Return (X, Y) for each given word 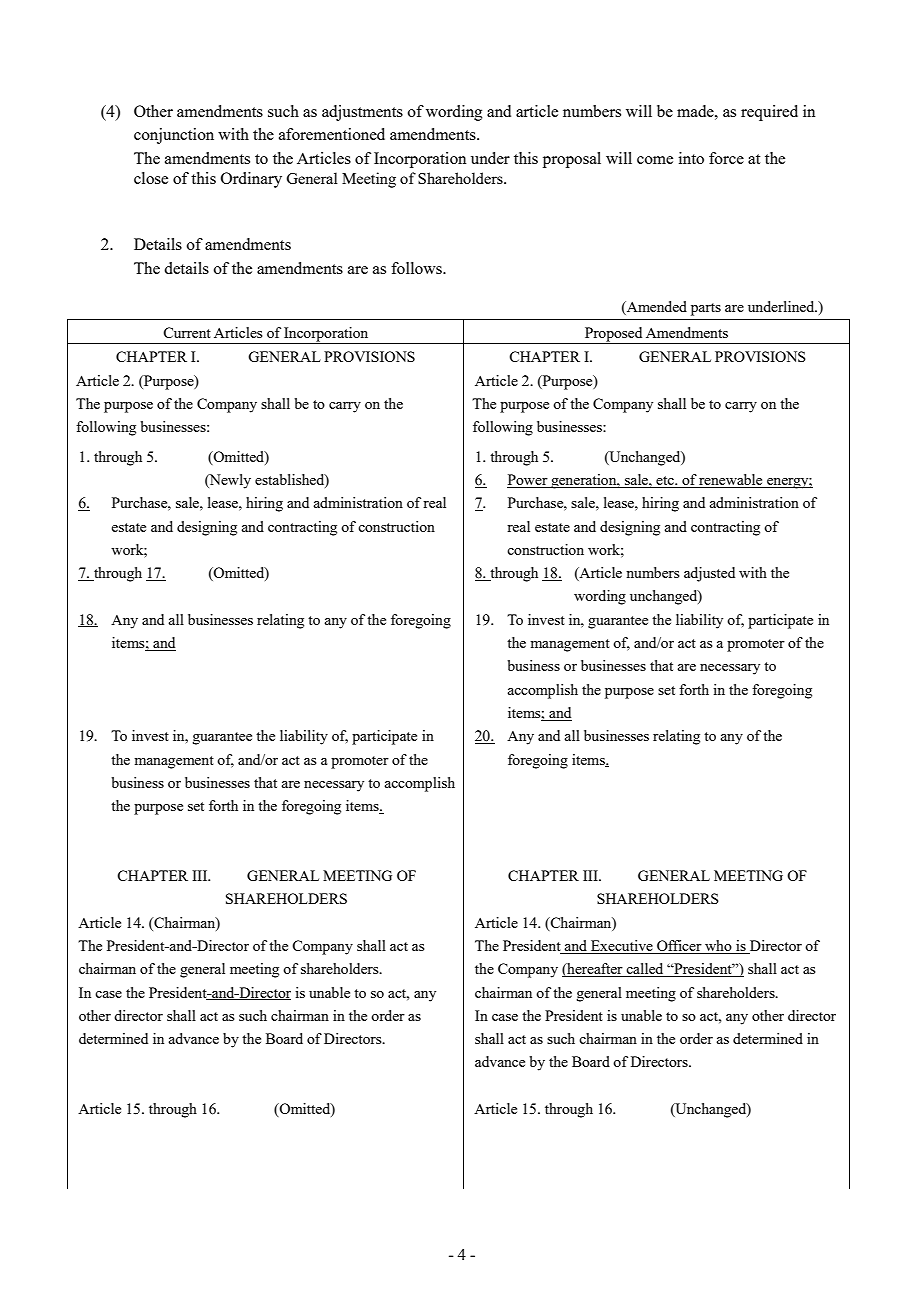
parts (706, 309)
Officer (679, 947)
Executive (622, 947)
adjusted (709, 574)
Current (187, 332)
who (718, 947)
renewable (731, 481)
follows (417, 268)
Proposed (614, 335)
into (691, 158)
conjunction (174, 136)
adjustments (362, 113)
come (655, 160)
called (645, 970)
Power (528, 481)
